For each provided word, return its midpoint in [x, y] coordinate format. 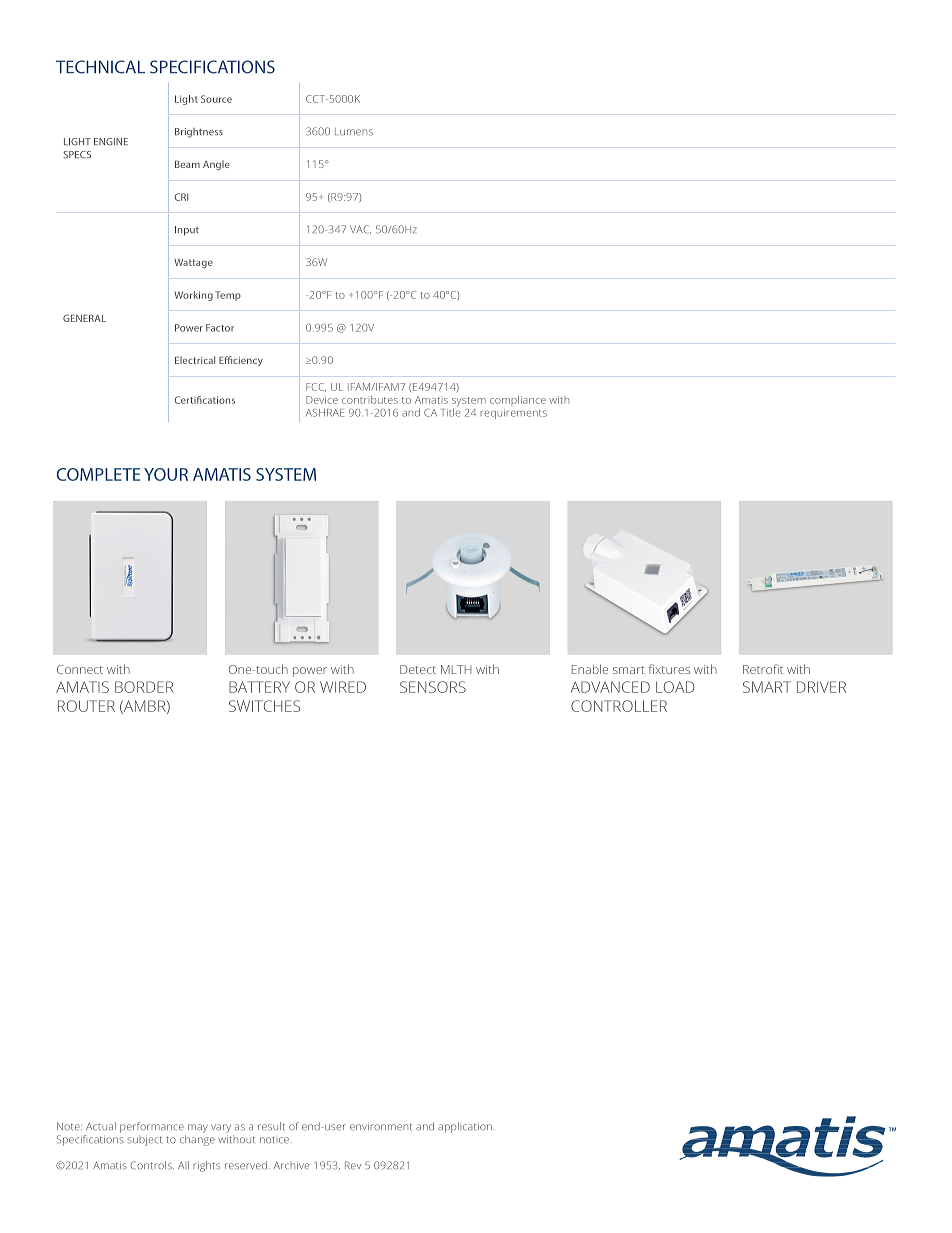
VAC [360, 229]
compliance [518, 401]
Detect [418, 669]
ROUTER [86, 706]
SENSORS [433, 687]
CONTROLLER [619, 706]
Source [216, 99]
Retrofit [763, 669]
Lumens [354, 132]
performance [152, 1127]
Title [450, 412]
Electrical [195, 360]
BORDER [144, 687]
